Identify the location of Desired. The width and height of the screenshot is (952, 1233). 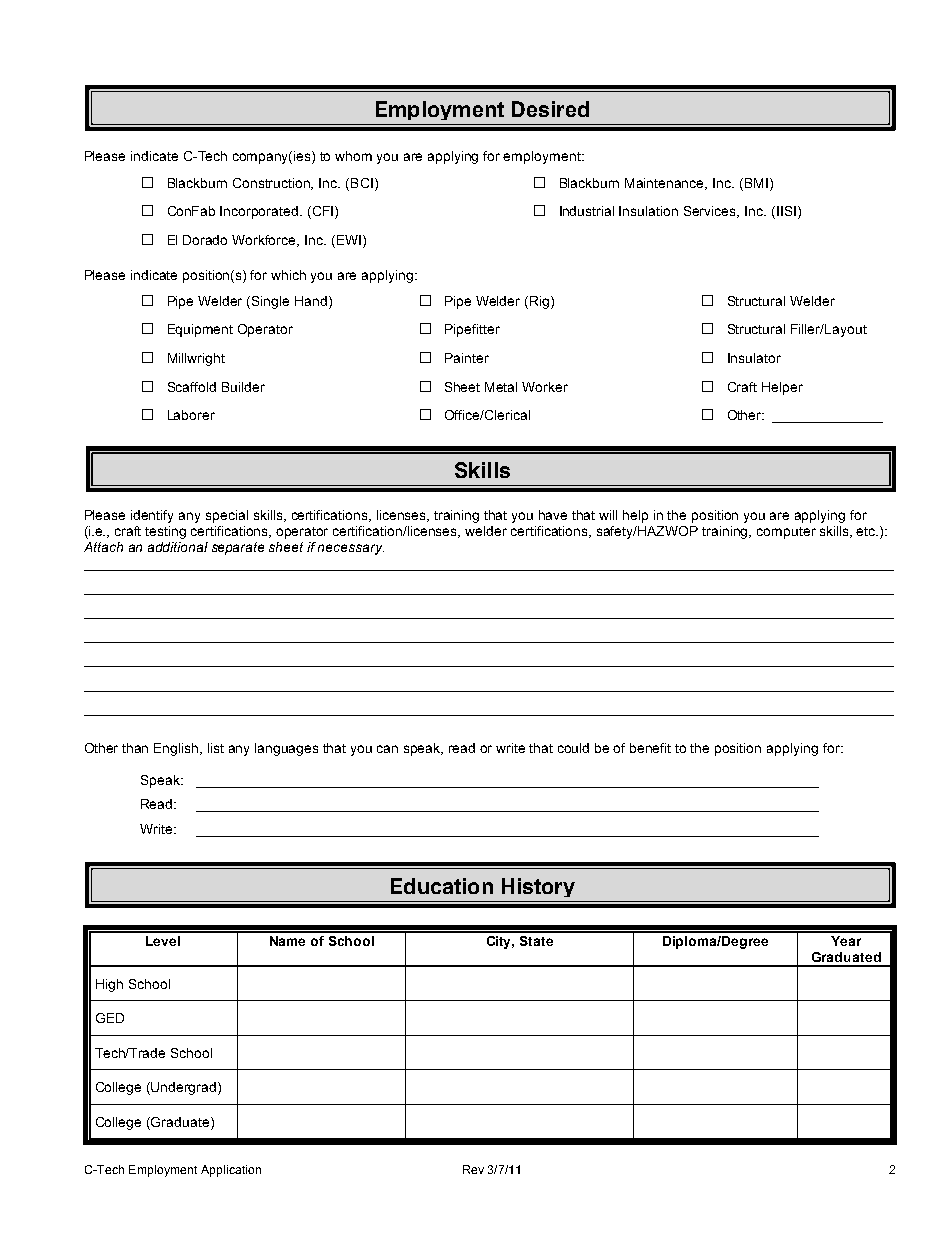
(550, 109).
